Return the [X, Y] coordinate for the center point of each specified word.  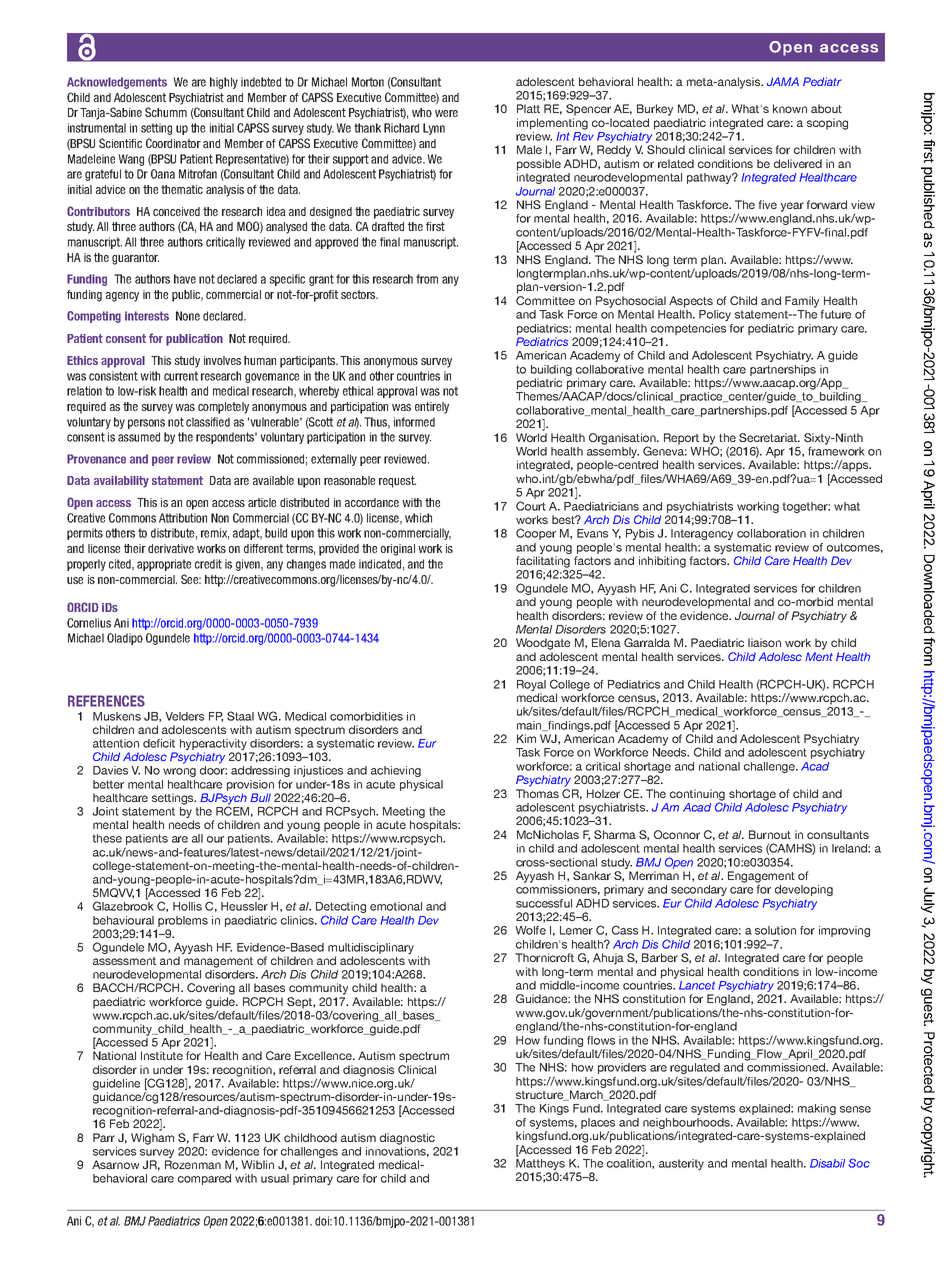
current [181, 376]
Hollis [187, 906]
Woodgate [543, 644]
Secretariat [769, 437]
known [790, 108]
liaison [764, 642]
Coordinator [173, 143]
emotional [396, 906]
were [446, 113]
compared [204, 1179]
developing [804, 890]
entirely [432, 408]
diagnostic [407, 1139]
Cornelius [89, 623]
